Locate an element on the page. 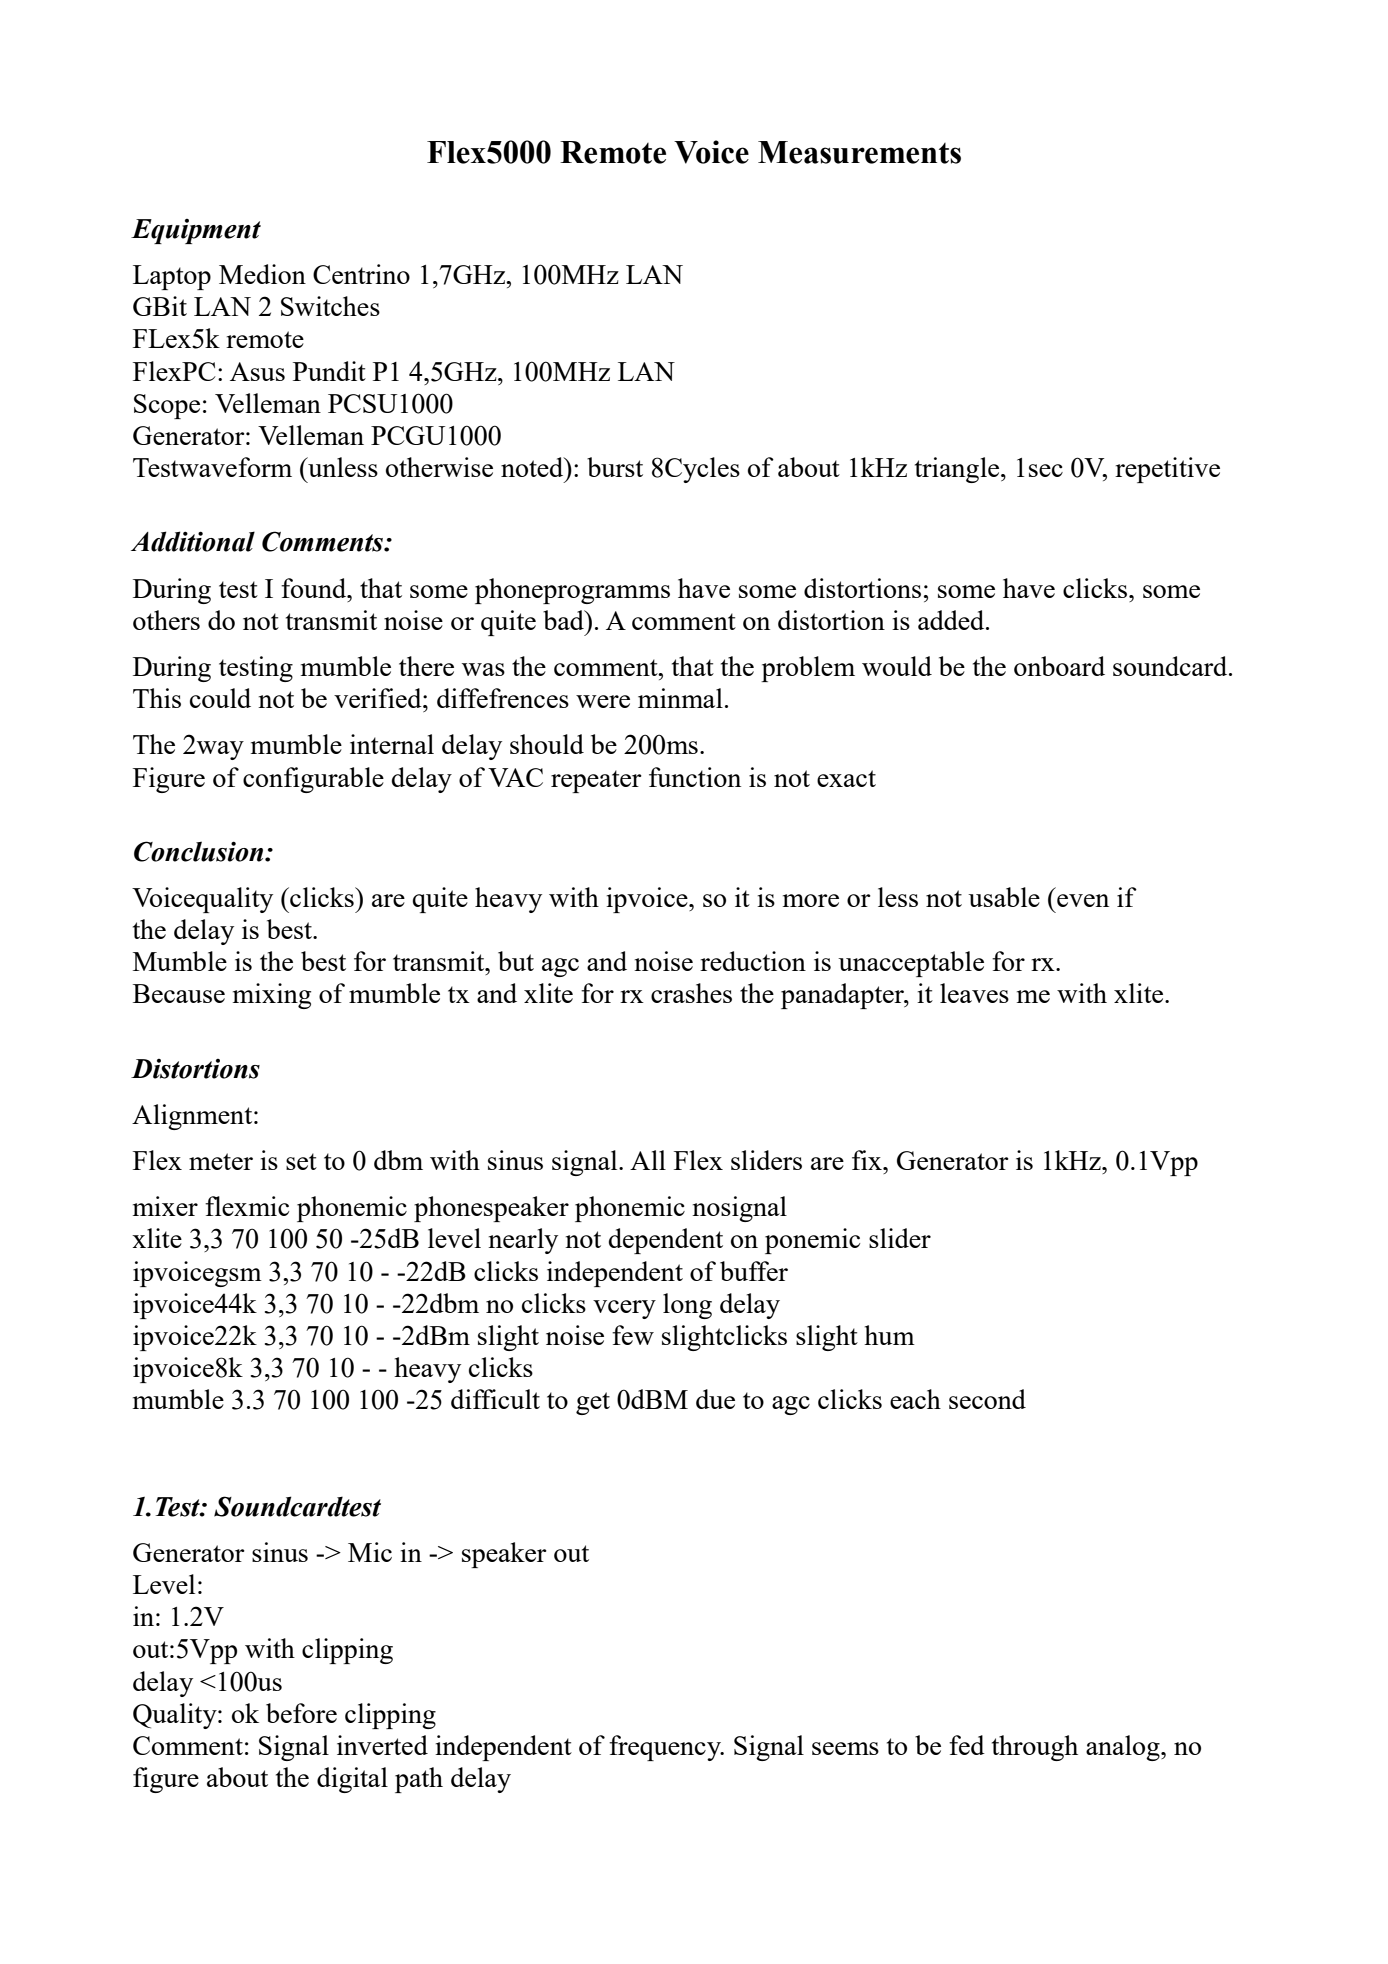 The width and height of the image is (1388, 1964). could is located at coordinates (220, 698).
